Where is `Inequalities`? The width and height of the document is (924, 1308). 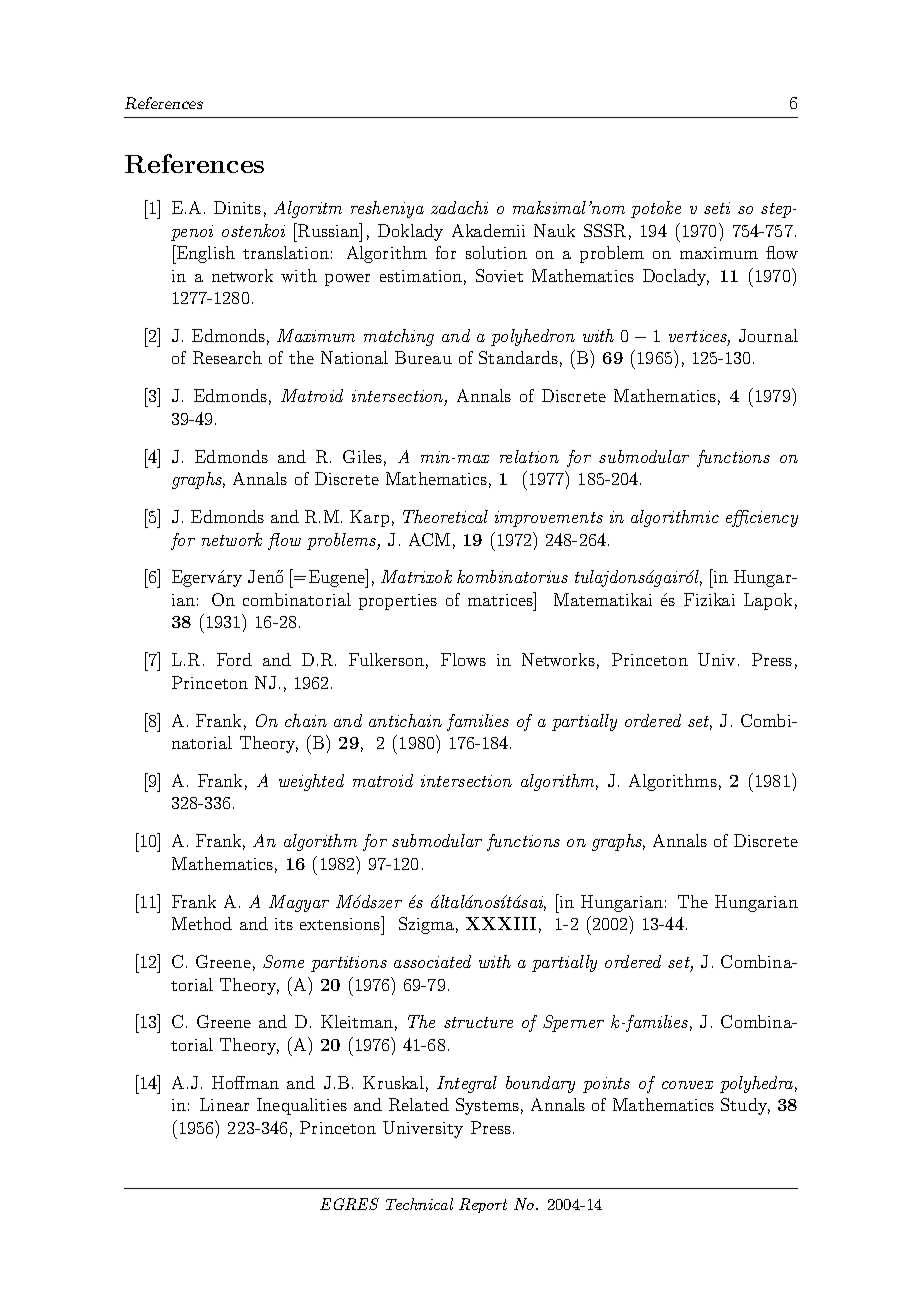 Inequalities is located at coordinates (302, 1106).
